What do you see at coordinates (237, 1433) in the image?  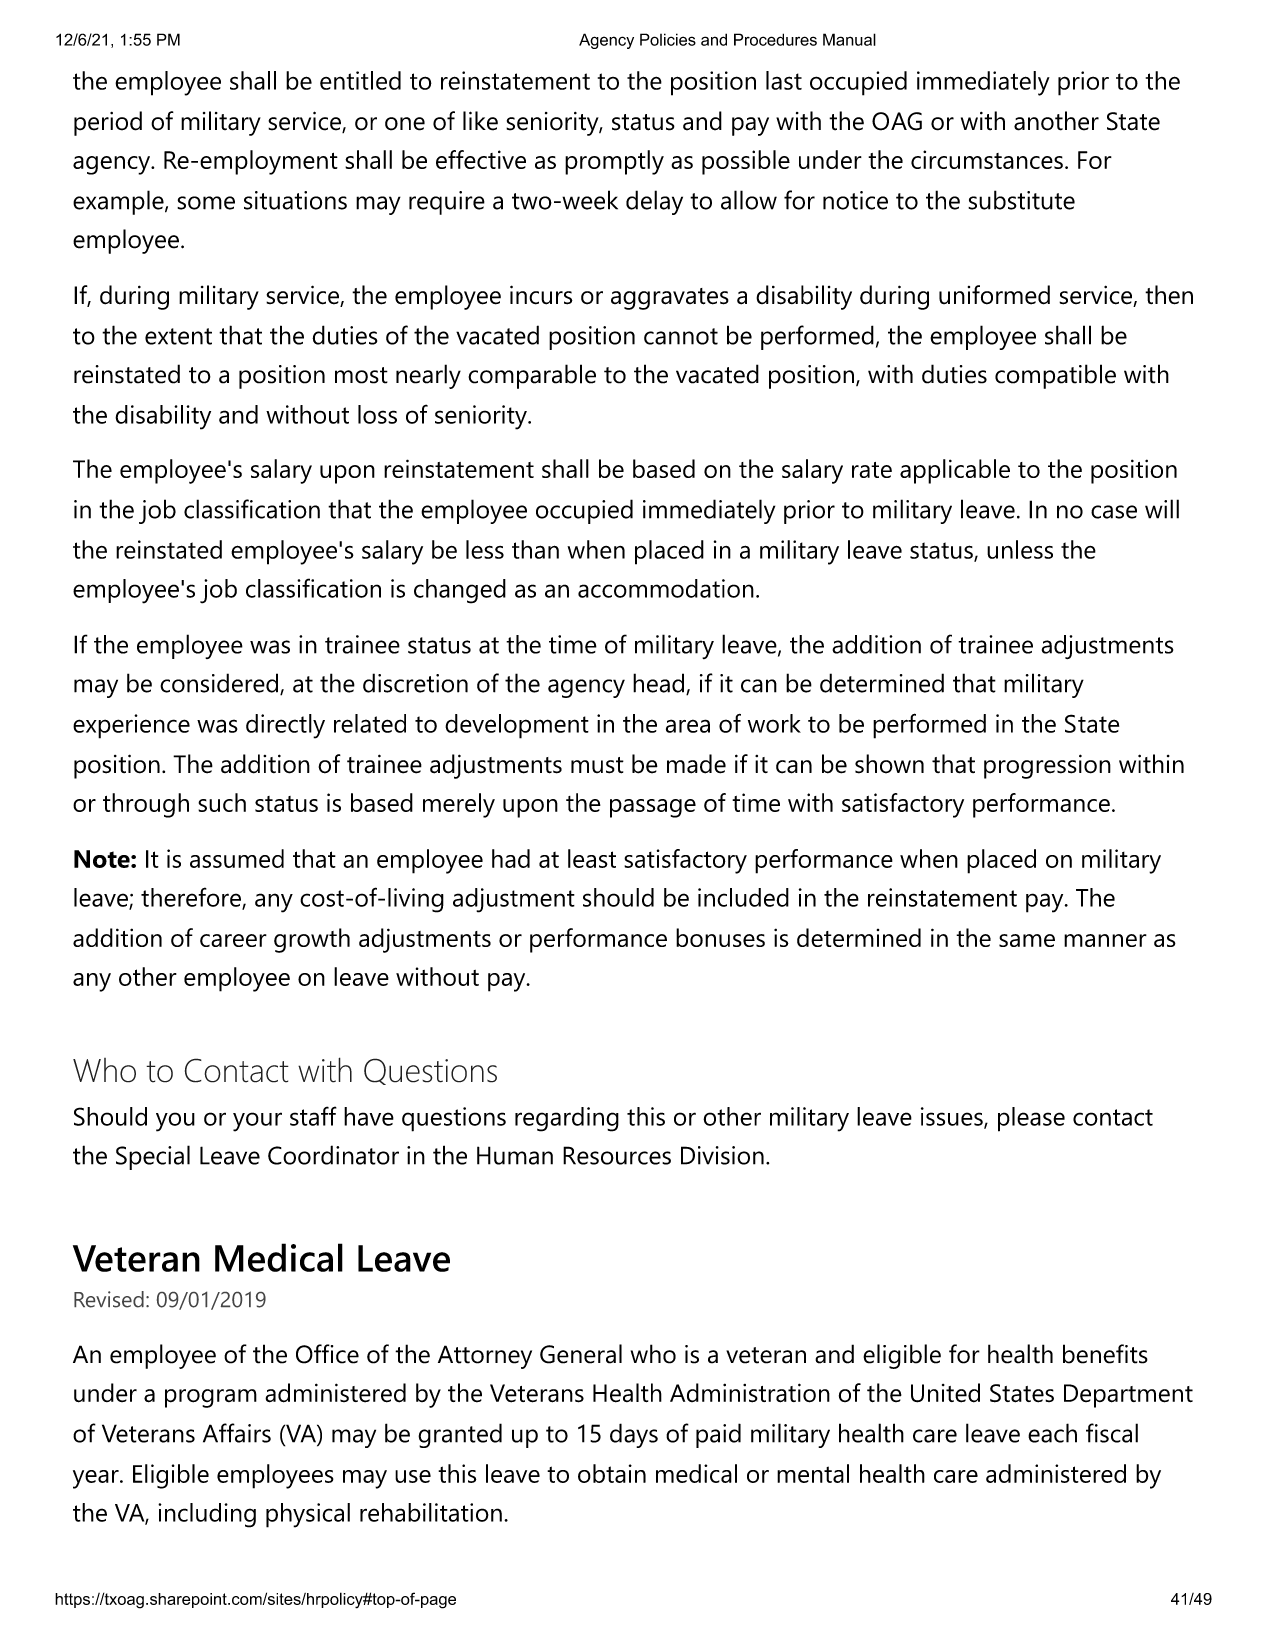 I see `Affairs` at bounding box center [237, 1433].
